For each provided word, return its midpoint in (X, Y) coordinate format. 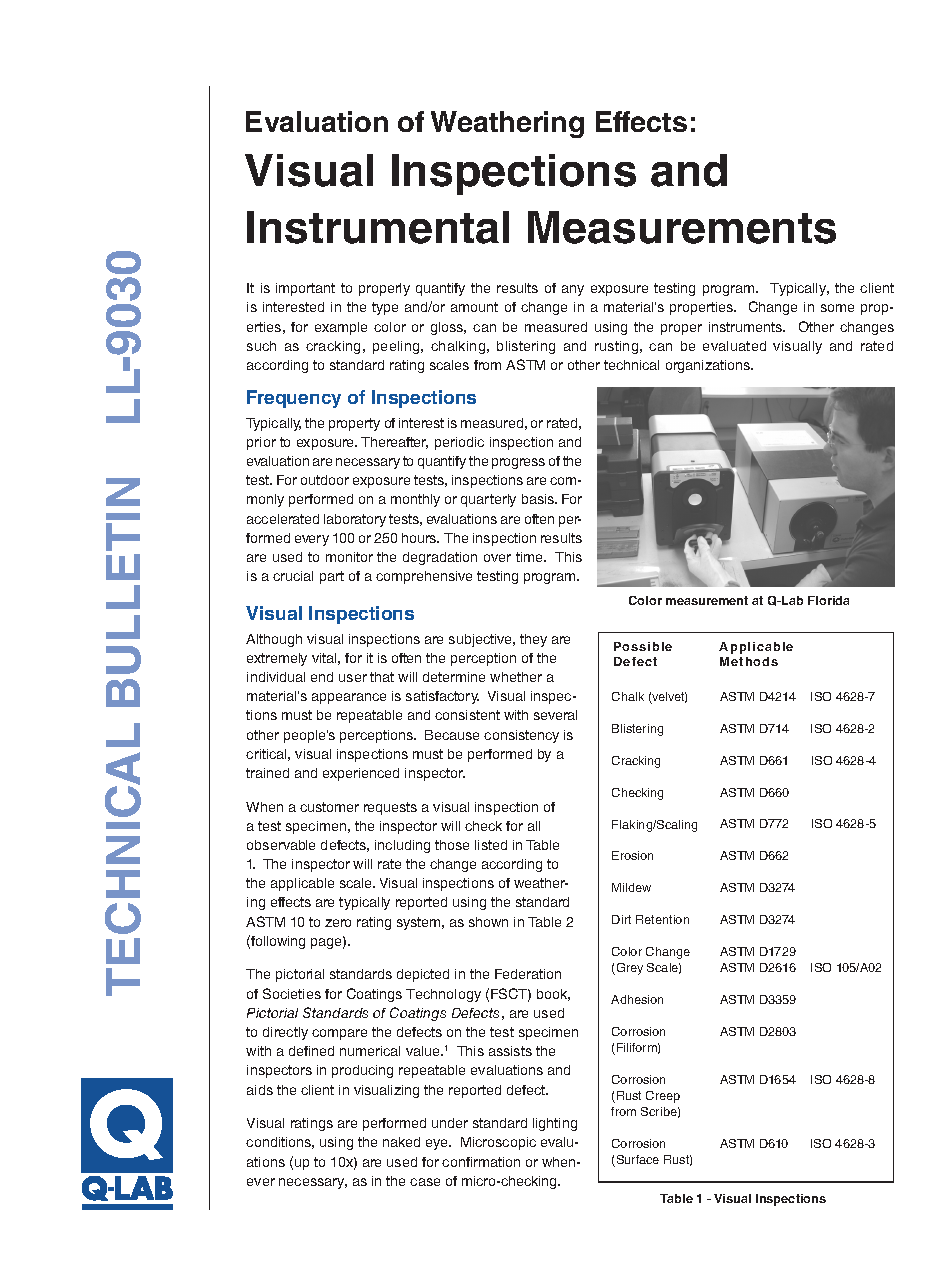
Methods (749, 661)
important (305, 289)
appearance (349, 698)
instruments (746, 327)
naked (401, 1142)
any (573, 290)
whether (516, 677)
